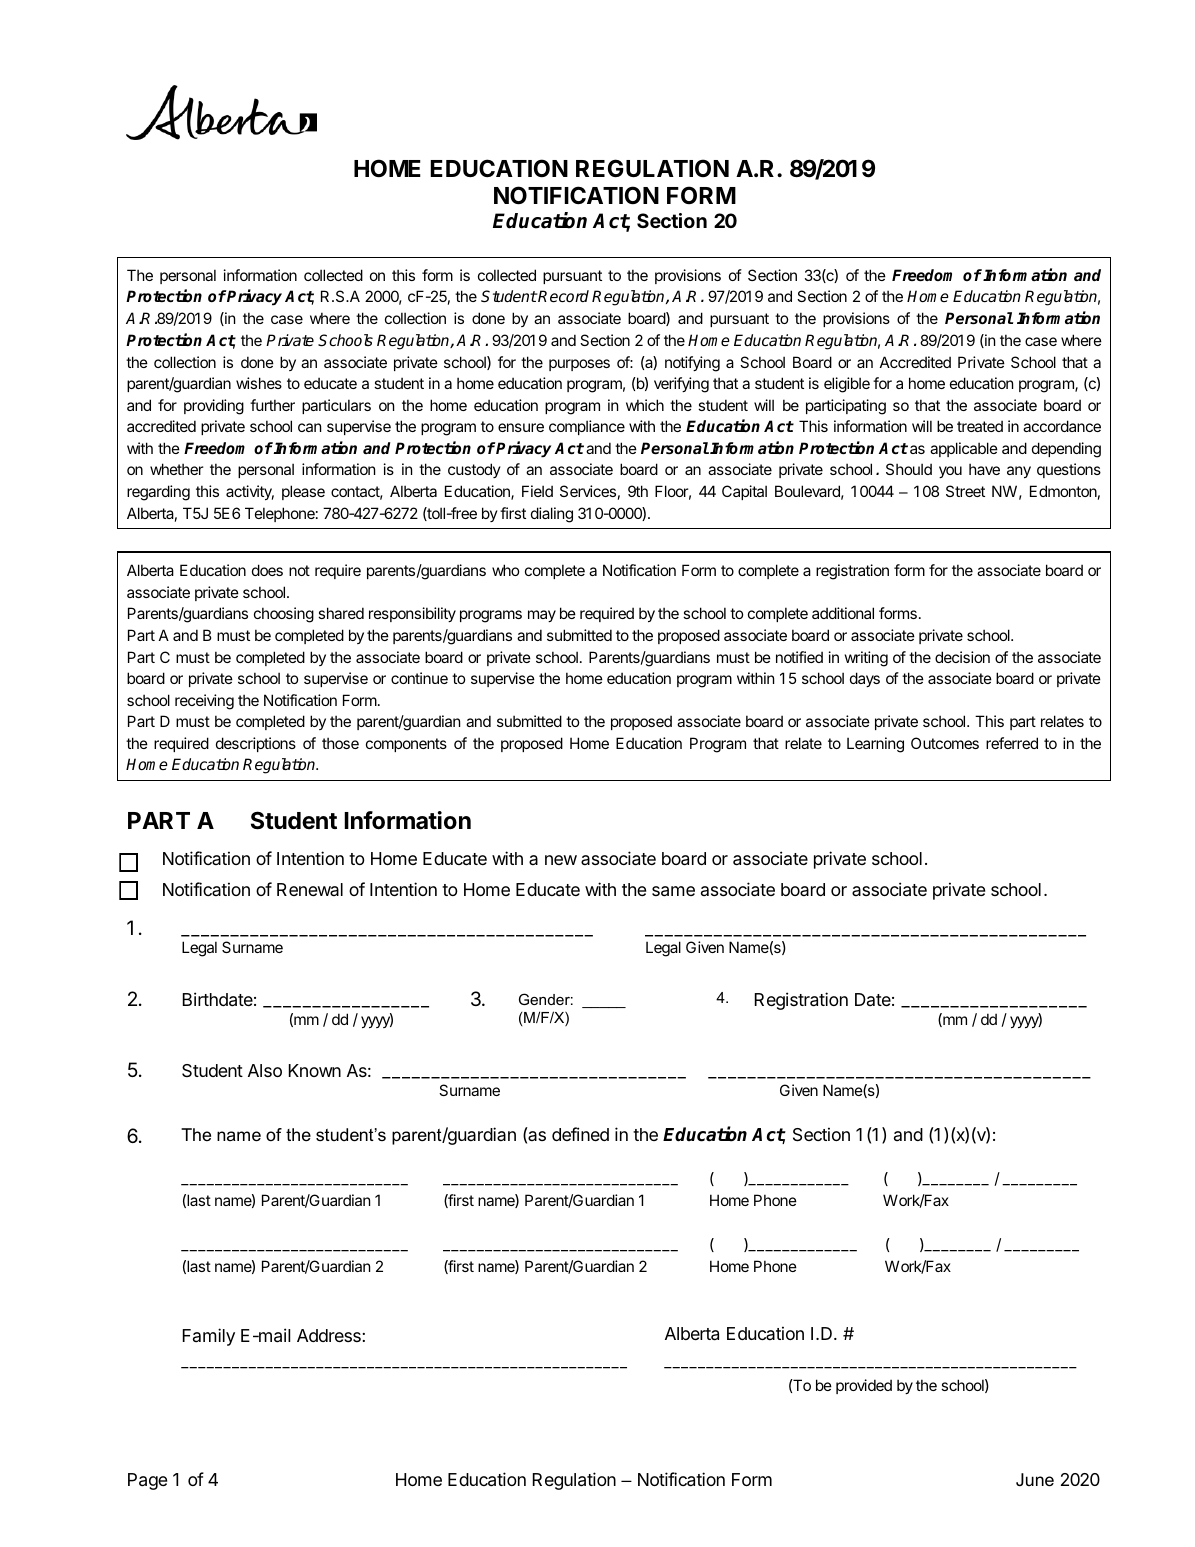 The height and width of the screenshot is (1547, 1195). What do you see at coordinates (259, 383) in the screenshot?
I see `wishes` at bounding box center [259, 383].
